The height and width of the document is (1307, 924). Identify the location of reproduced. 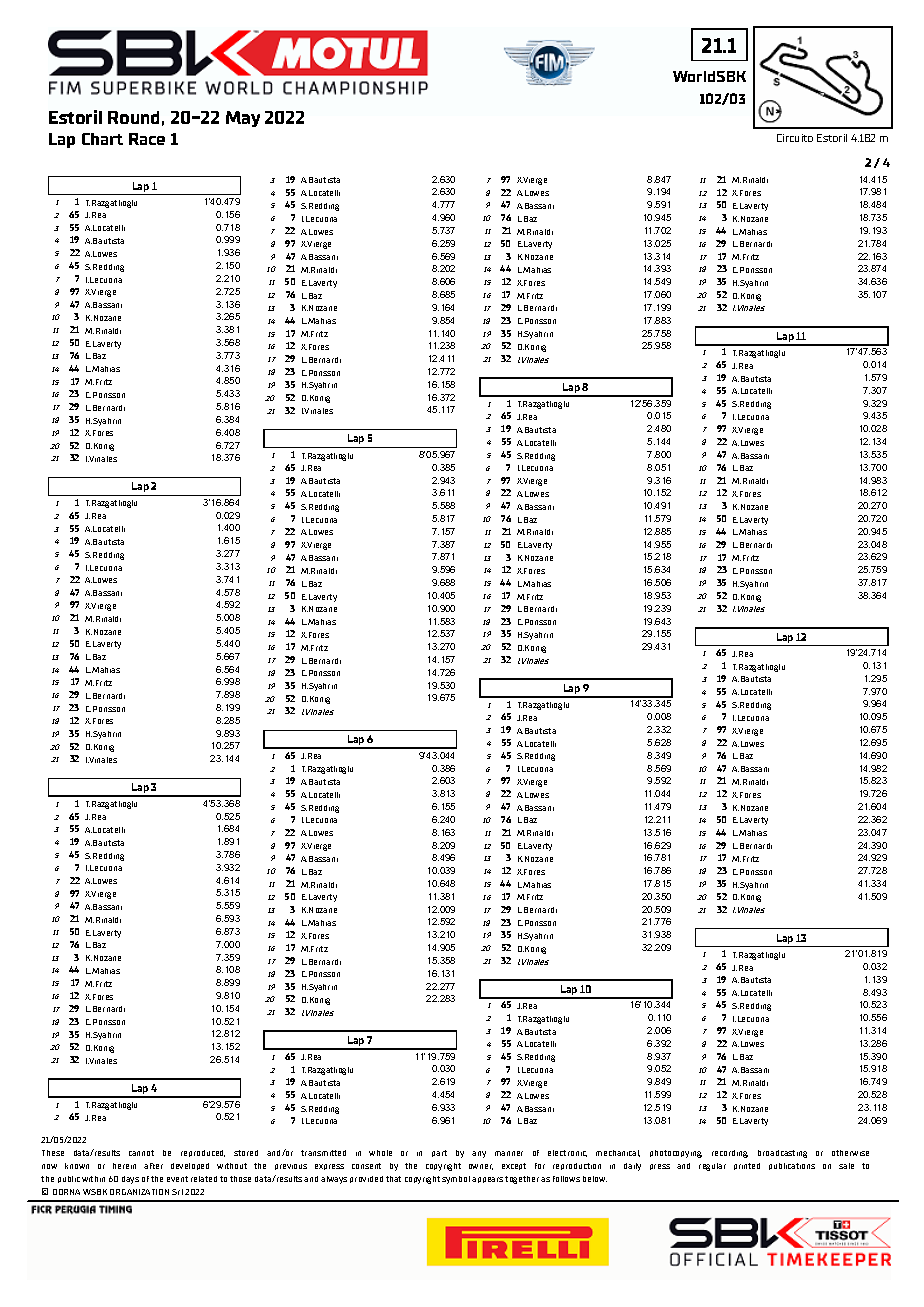
(203, 1153).
